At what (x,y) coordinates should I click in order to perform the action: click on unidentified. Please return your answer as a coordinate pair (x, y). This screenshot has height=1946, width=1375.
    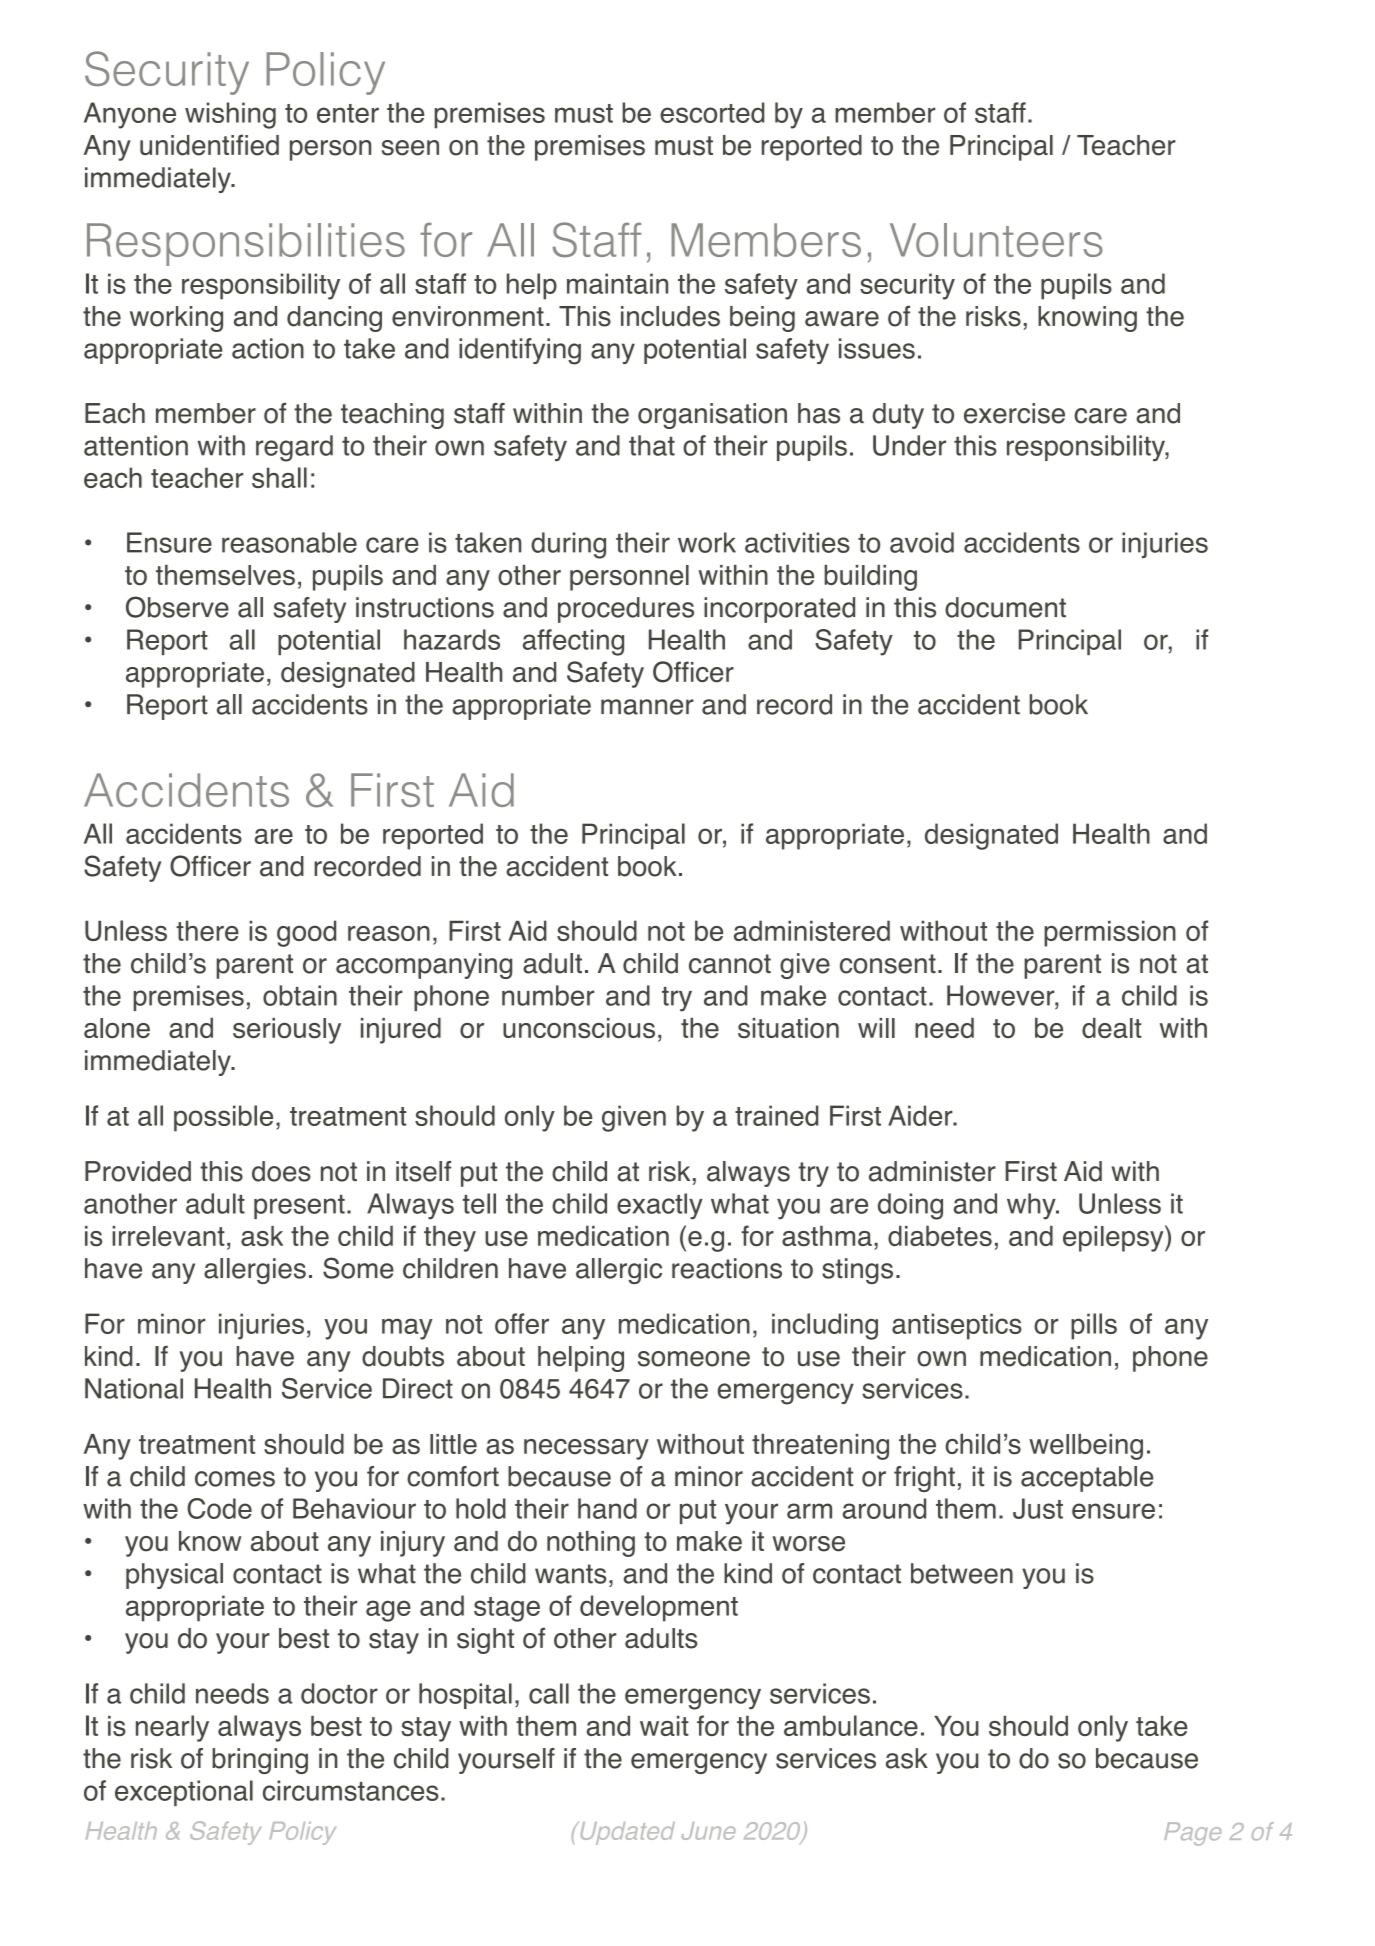
    Looking at the image, I should click on (209, 145).
